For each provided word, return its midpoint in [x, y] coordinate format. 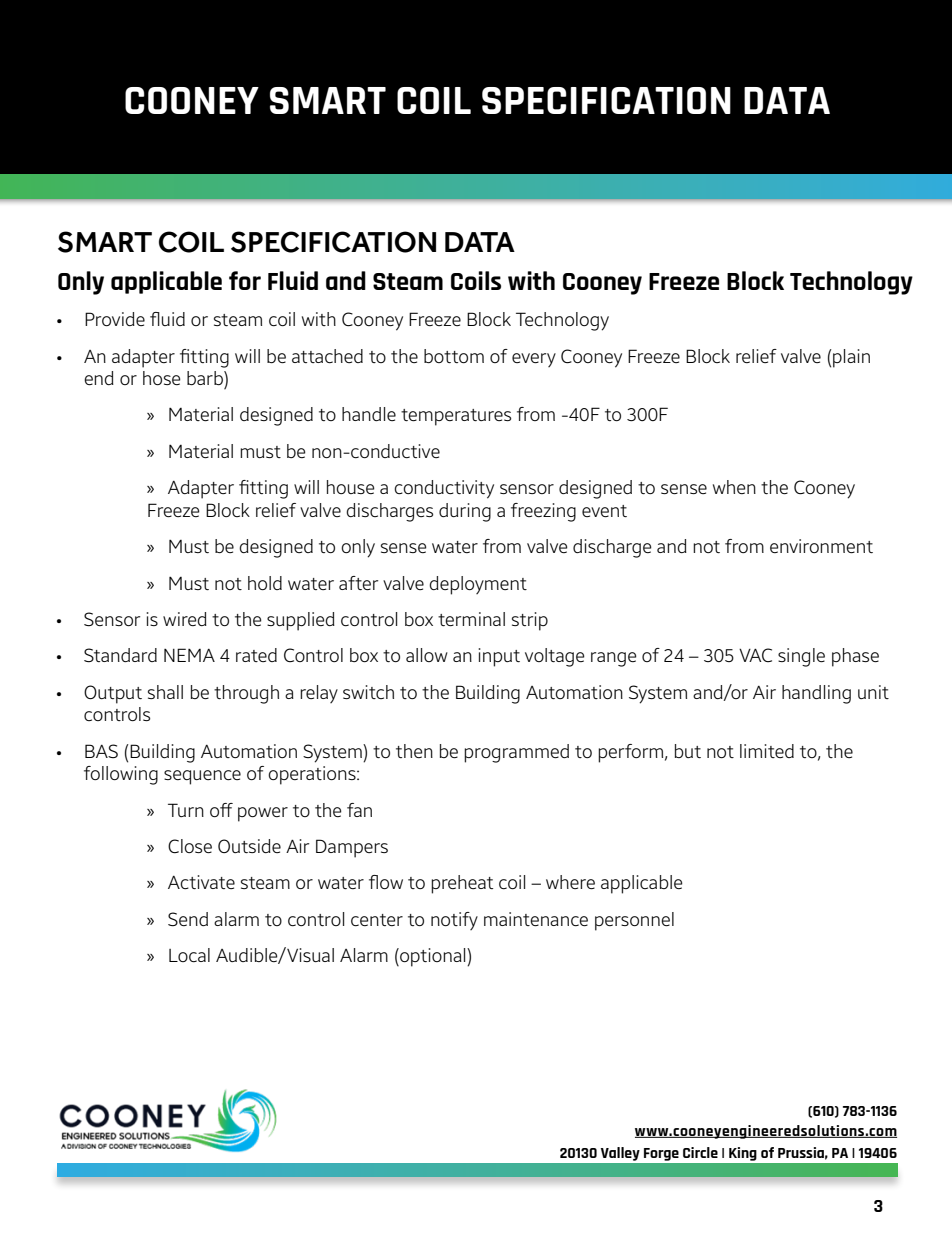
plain [850, 358]
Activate [201, 882]
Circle [700, 1152]
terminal [471, 619]
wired [185, 619]
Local [189, 955]
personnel [634, 921]
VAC [755, 655]
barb [206, 378]
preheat [462, 884]
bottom [454, 356]
